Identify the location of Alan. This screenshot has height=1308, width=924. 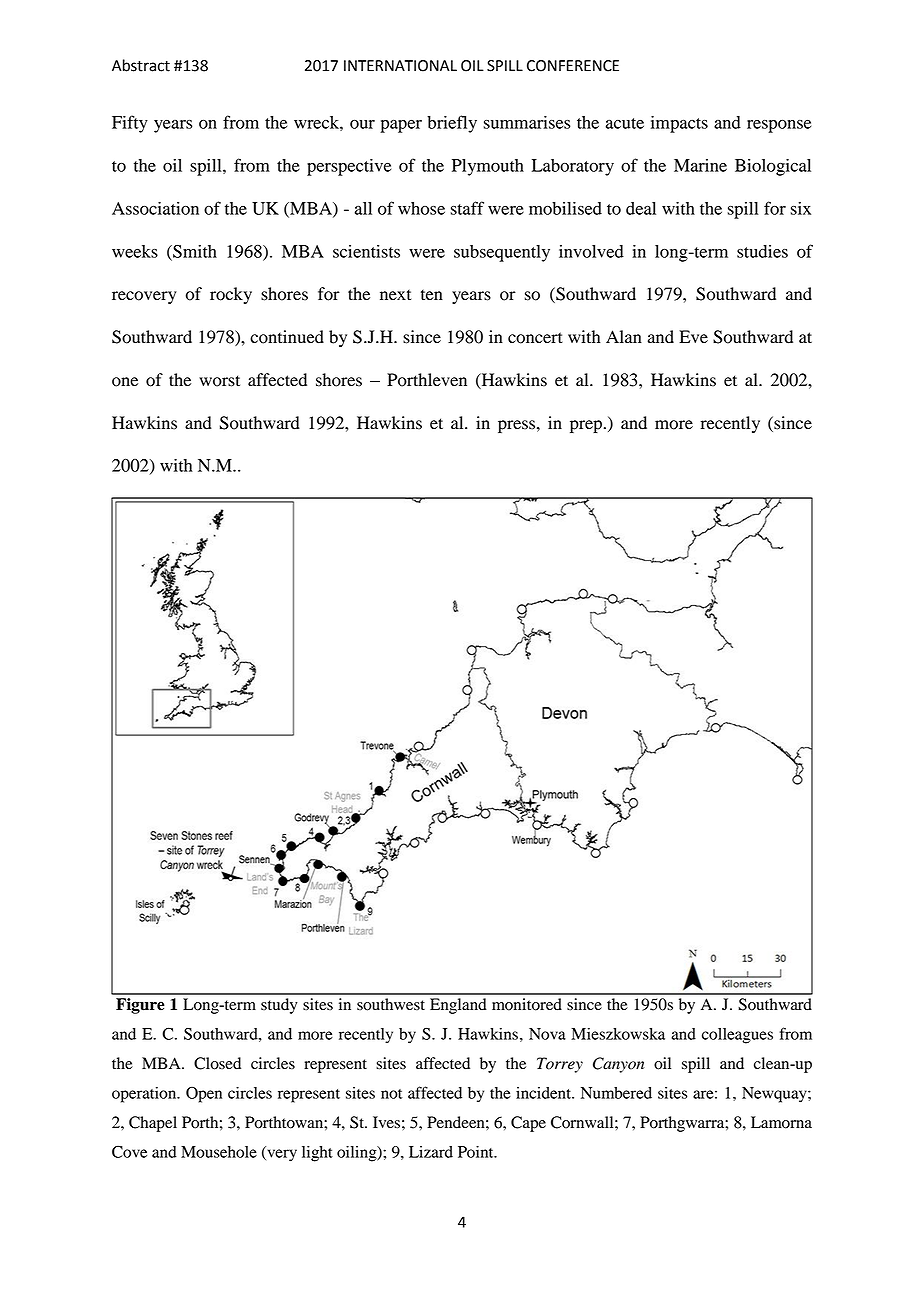
(624, 336).
